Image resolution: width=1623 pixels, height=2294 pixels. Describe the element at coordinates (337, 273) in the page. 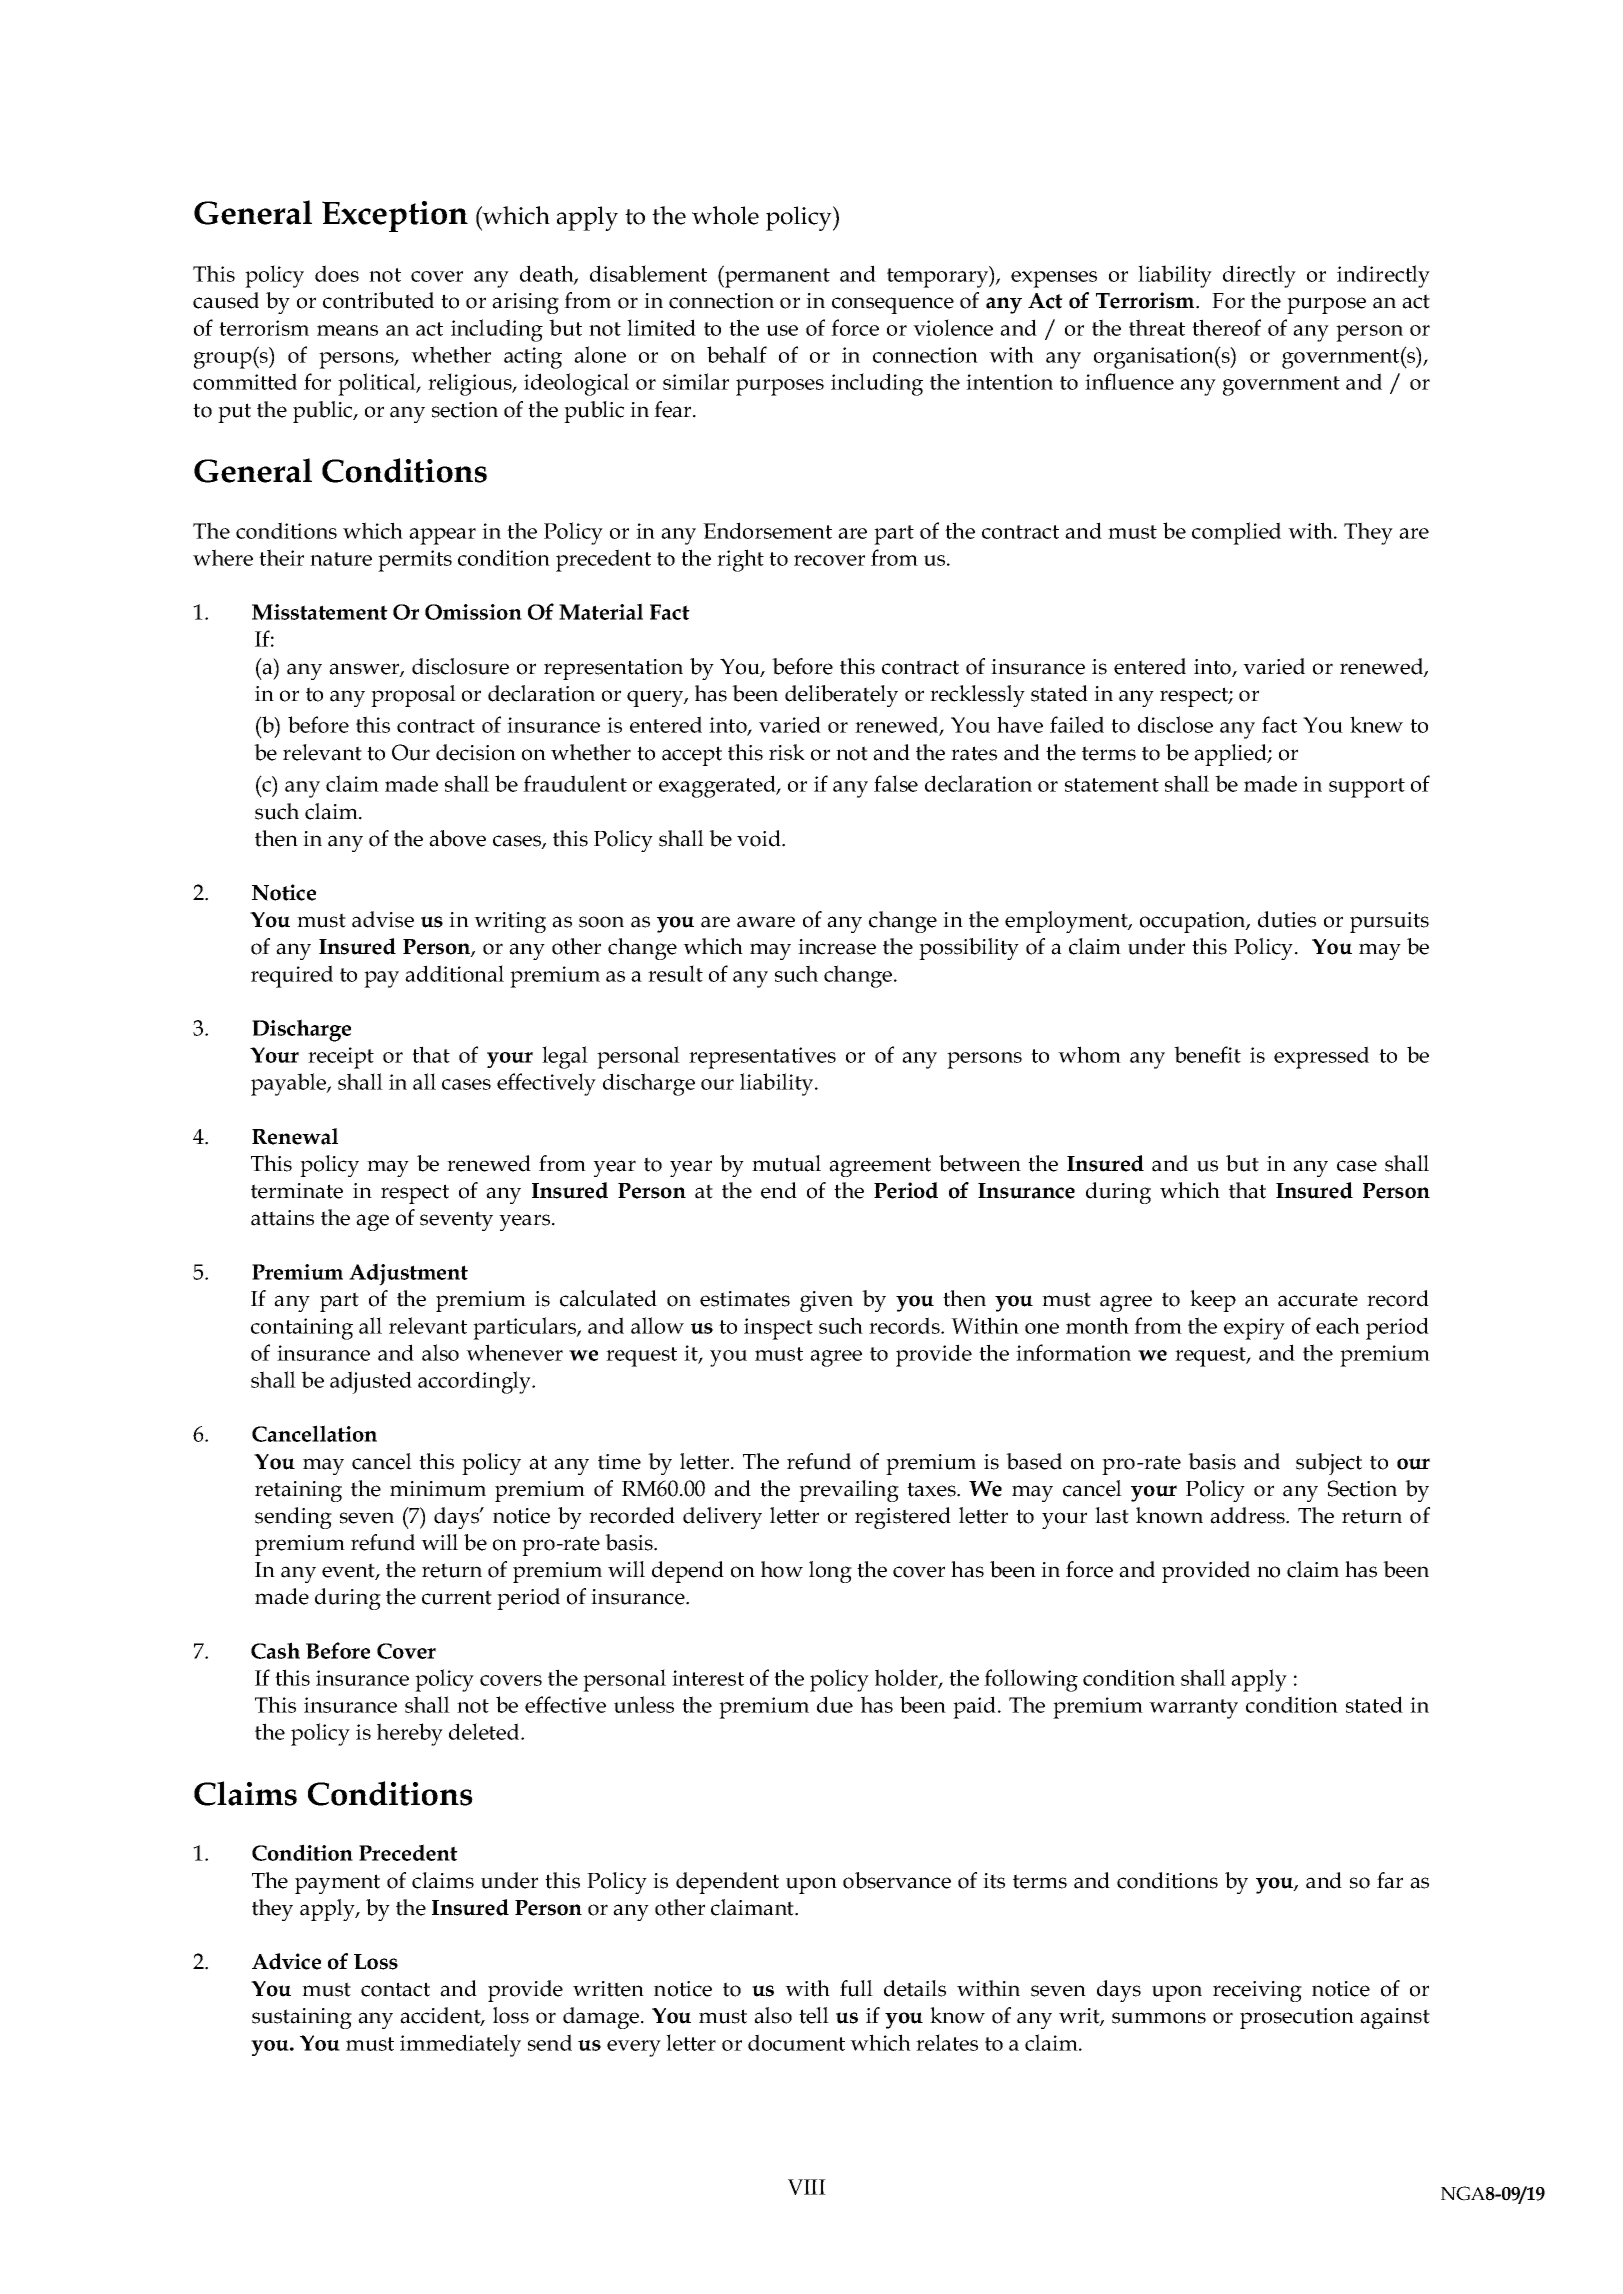

I see `does` at that location.
